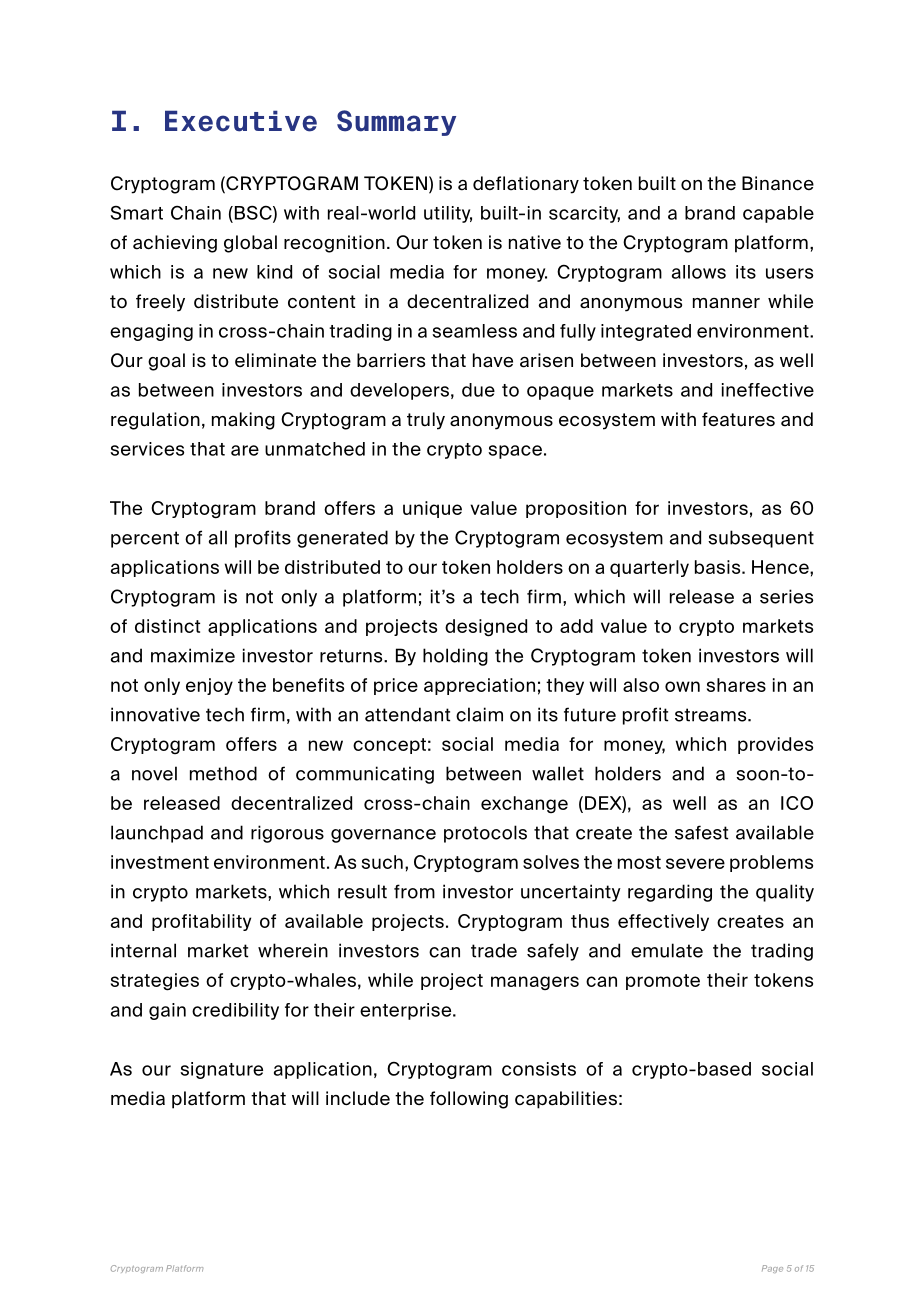 The height and width of the screenshot is (1308, 924). I want to click on Binance, so click(778, 183).
